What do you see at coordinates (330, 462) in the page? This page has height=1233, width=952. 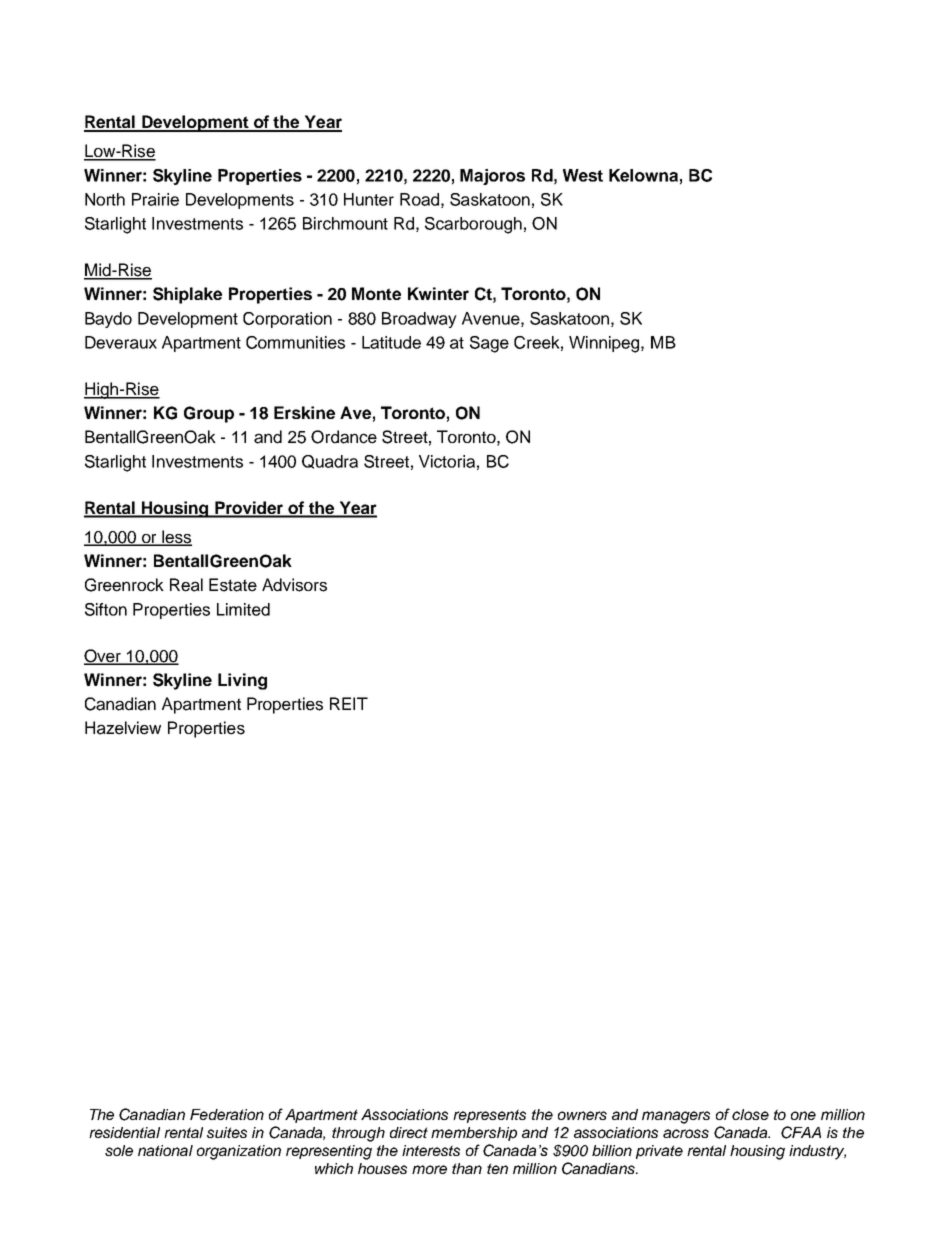 I see `Quadra` at bounding box center [330, 462].
